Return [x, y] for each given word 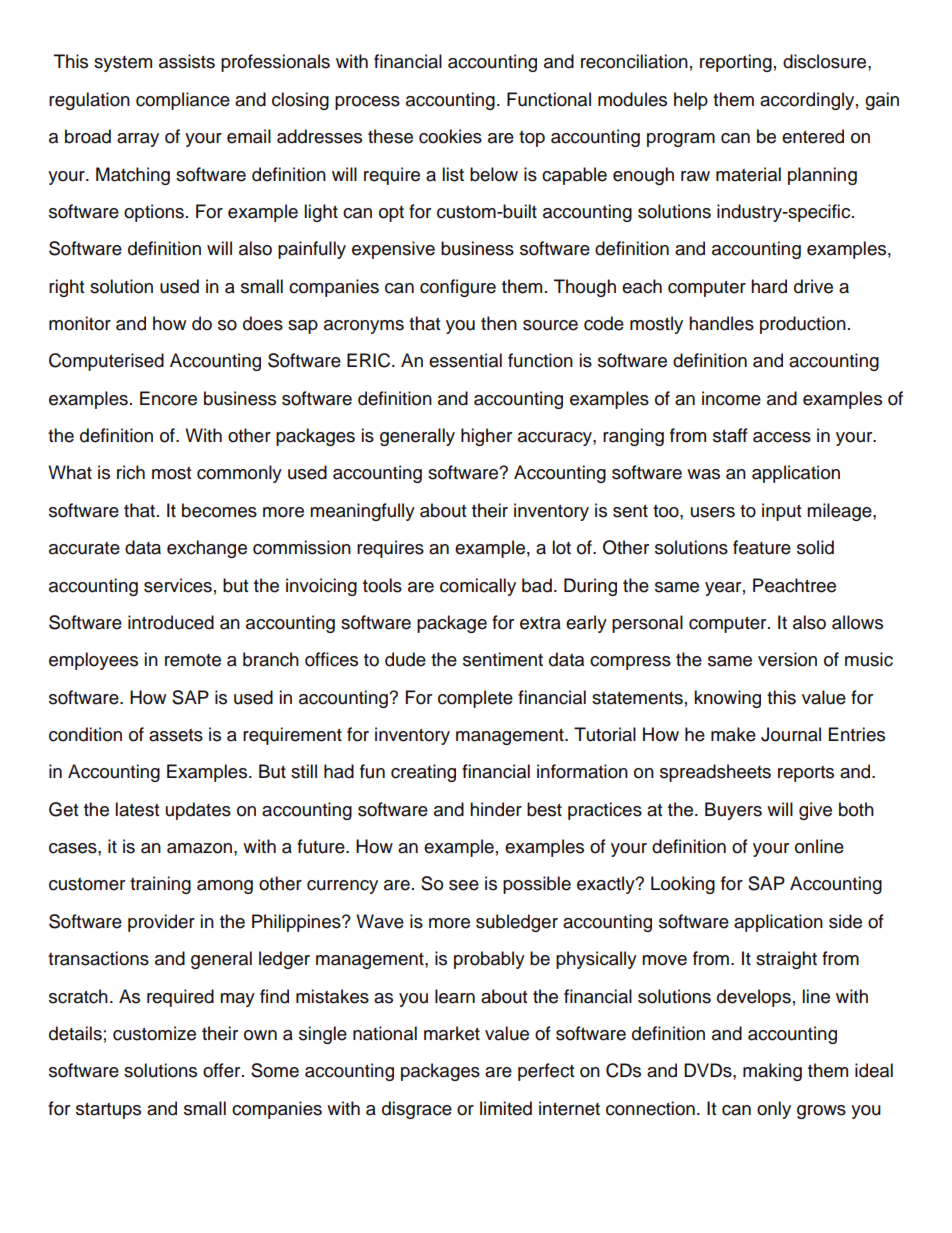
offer [223, 1070]
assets [176, 735]
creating [423, 773]
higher [486, 437]
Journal [791, 734]
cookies [450, 136]
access [782, 437]
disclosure [826, 61]
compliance [183, 101]
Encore [168, 398]
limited [506, 1108]
